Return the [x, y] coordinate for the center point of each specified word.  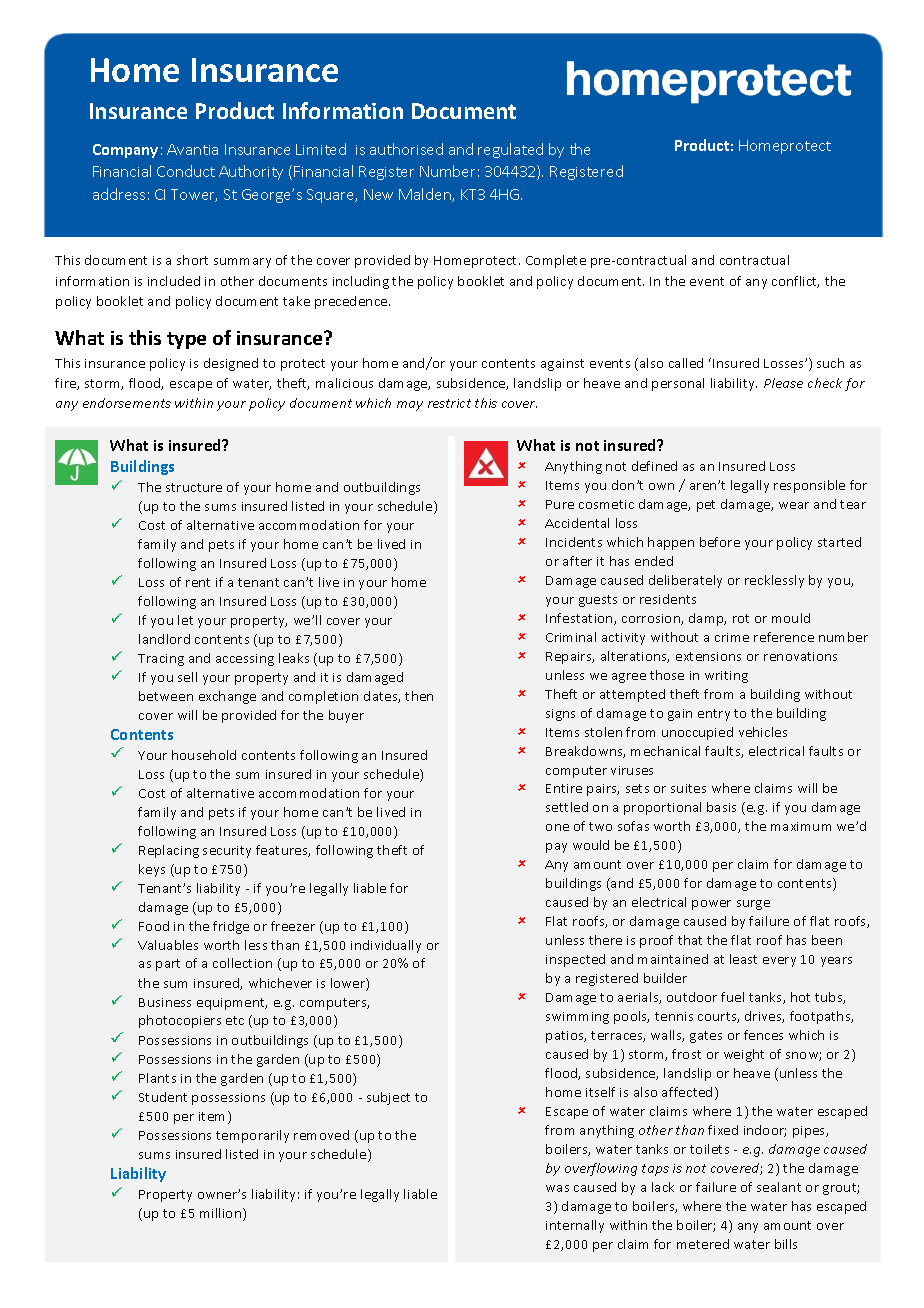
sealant [779, 1187]
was [557, 1188]
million [222, 1214]
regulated [510, 150]
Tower [194, 195]
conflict [795, 282]
